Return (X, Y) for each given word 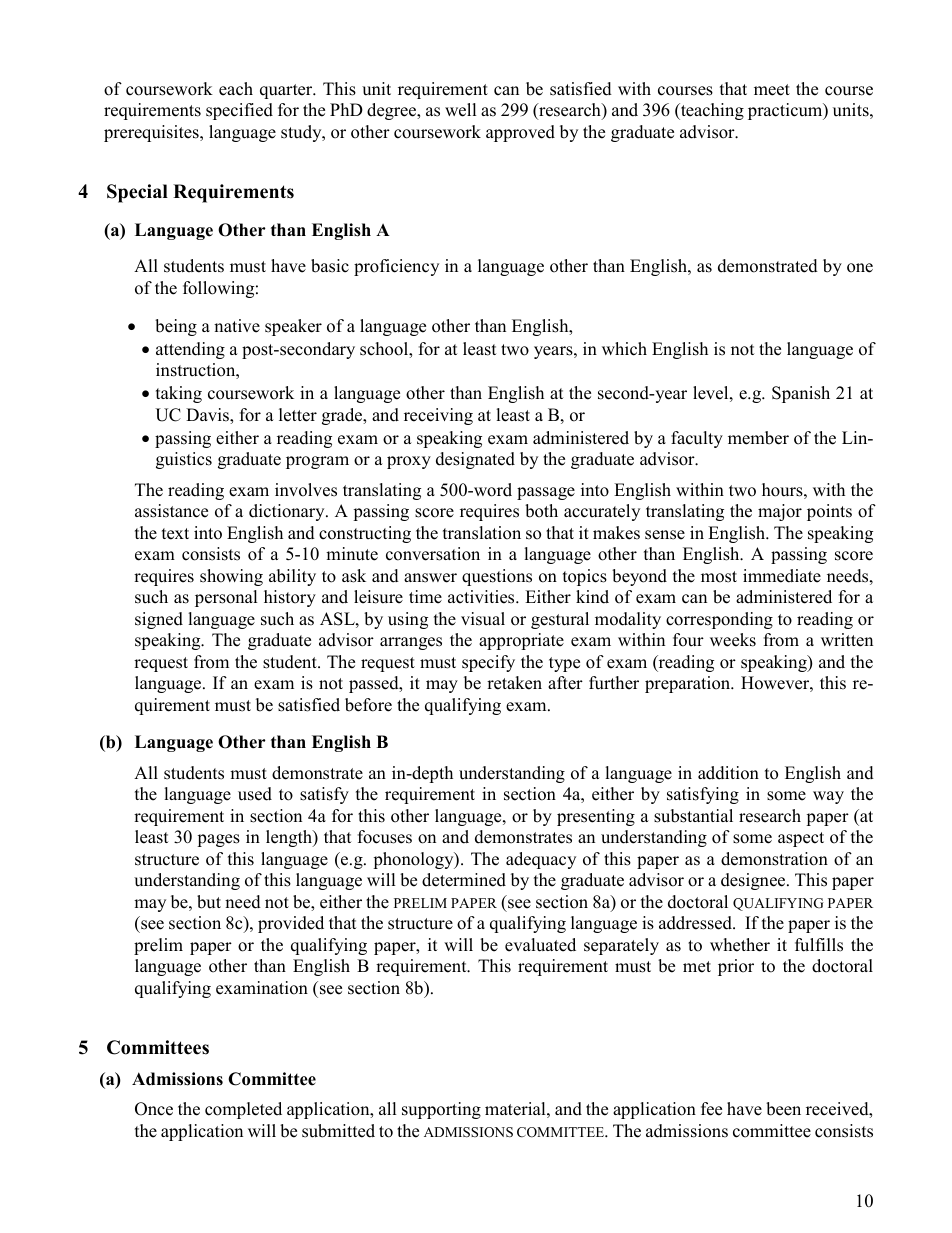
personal (226, 598)
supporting (441, 1110)
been (783, 1109)
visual (483, 619)
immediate (782, 576)
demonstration (774, 859)
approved (520, 133)
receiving (438, 416)
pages (218, 840)
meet (772, 90)
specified (239, 111)
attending (190, 350)
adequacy (541, 860)
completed (243, 1110)
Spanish (801, 394)
